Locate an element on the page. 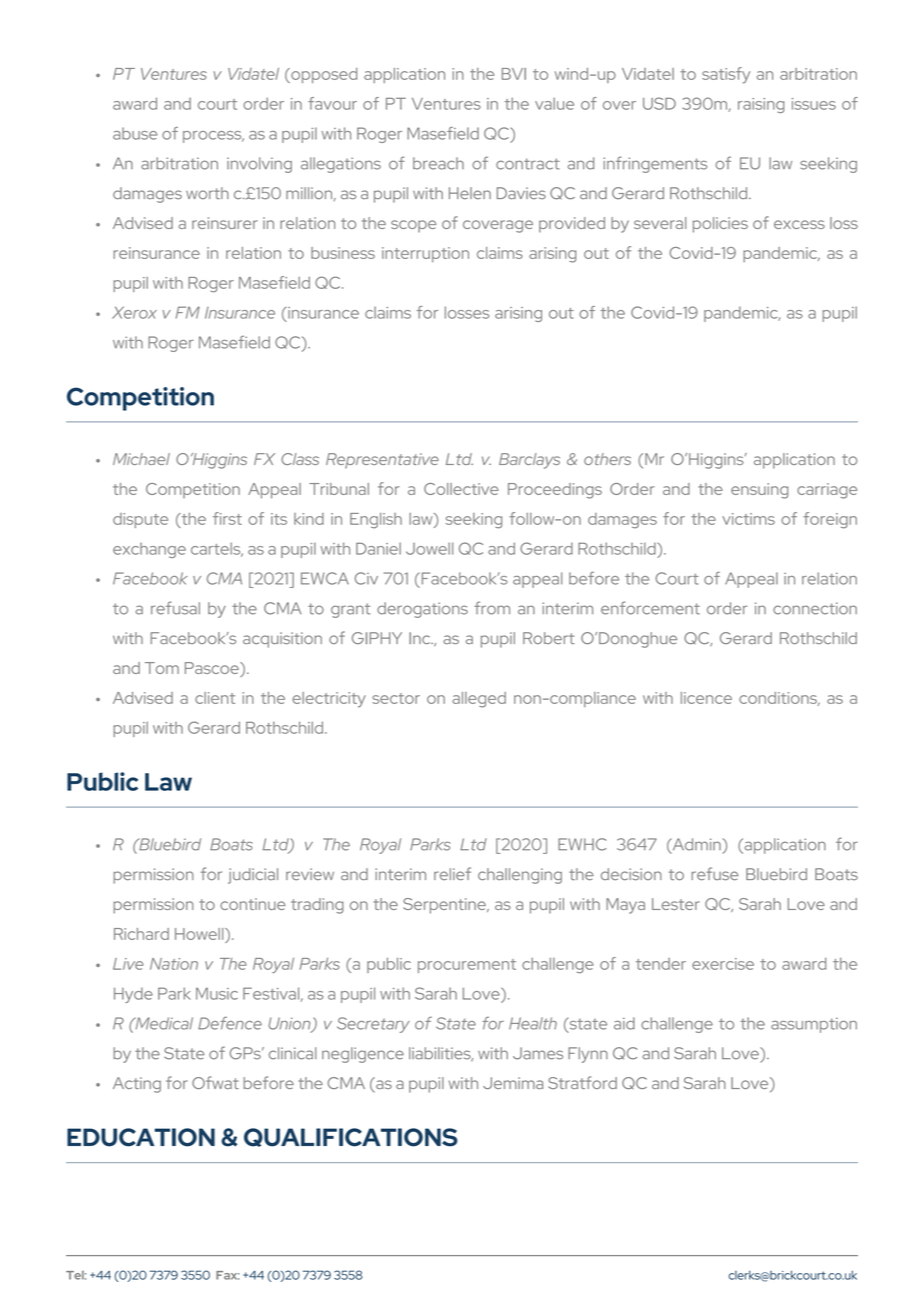 This document has width=924, height=1308. raising is located at coordinates (761, 105).
